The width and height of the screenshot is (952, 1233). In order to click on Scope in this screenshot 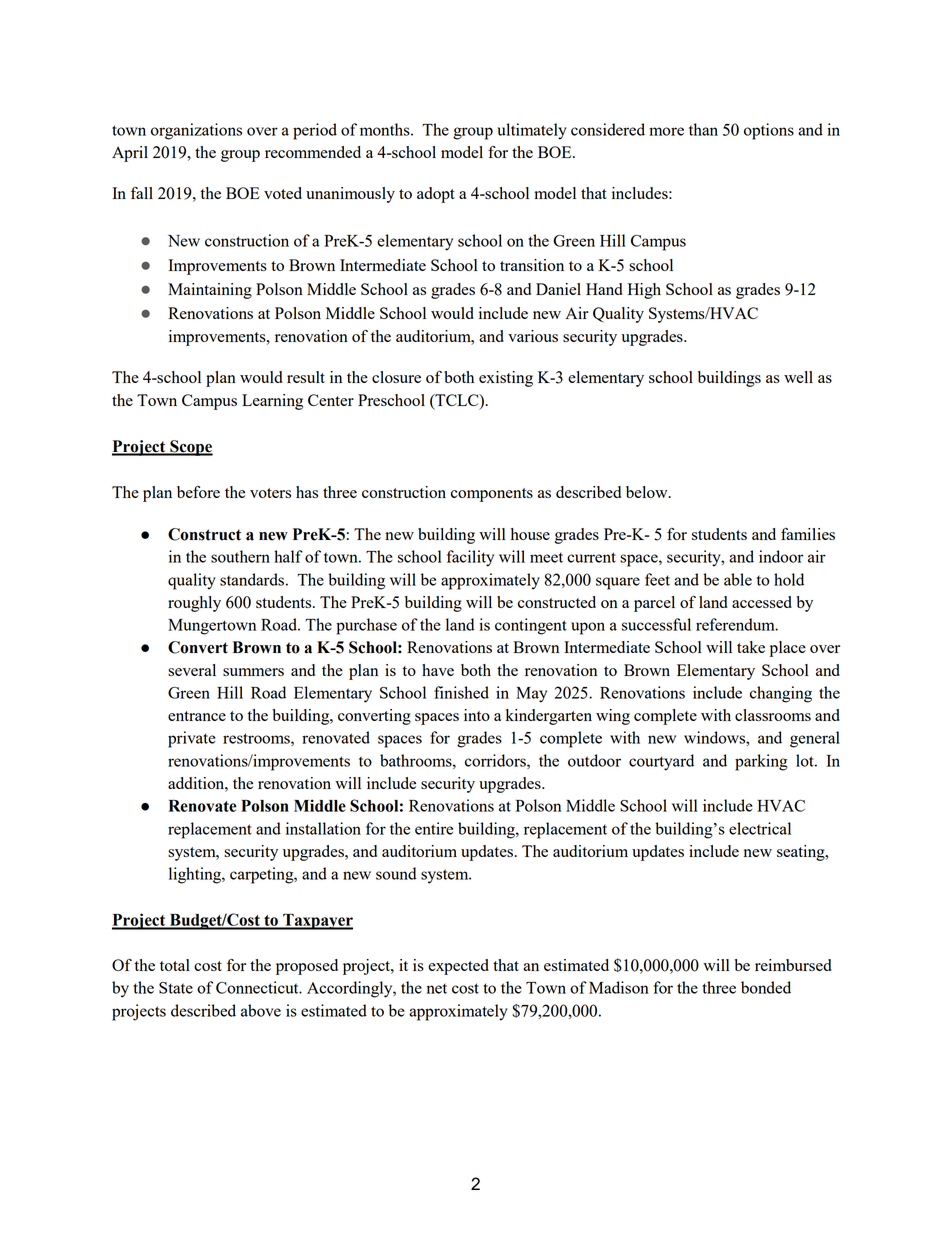, I will do `click(190, 448)`.
